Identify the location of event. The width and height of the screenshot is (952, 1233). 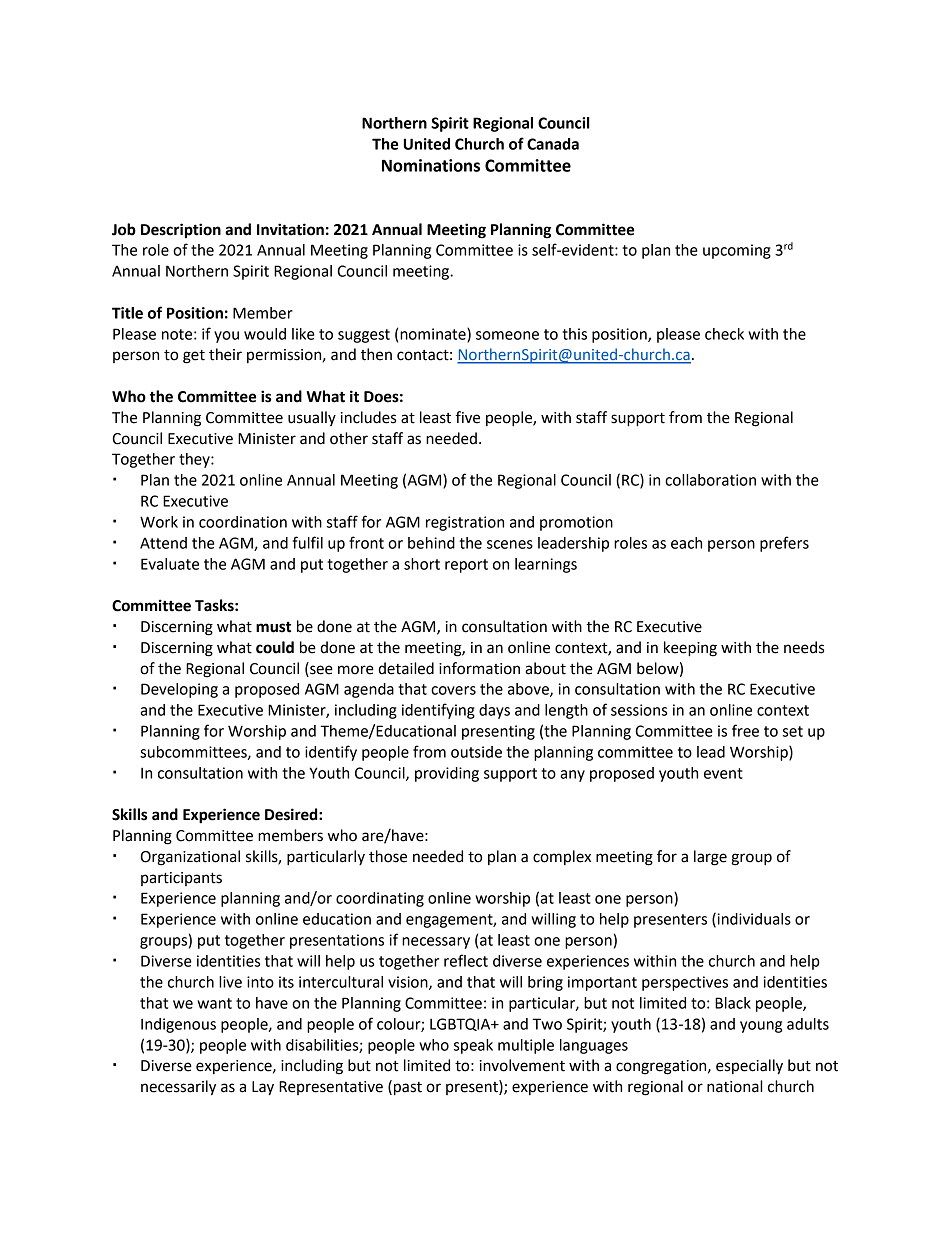
(723, 773).
